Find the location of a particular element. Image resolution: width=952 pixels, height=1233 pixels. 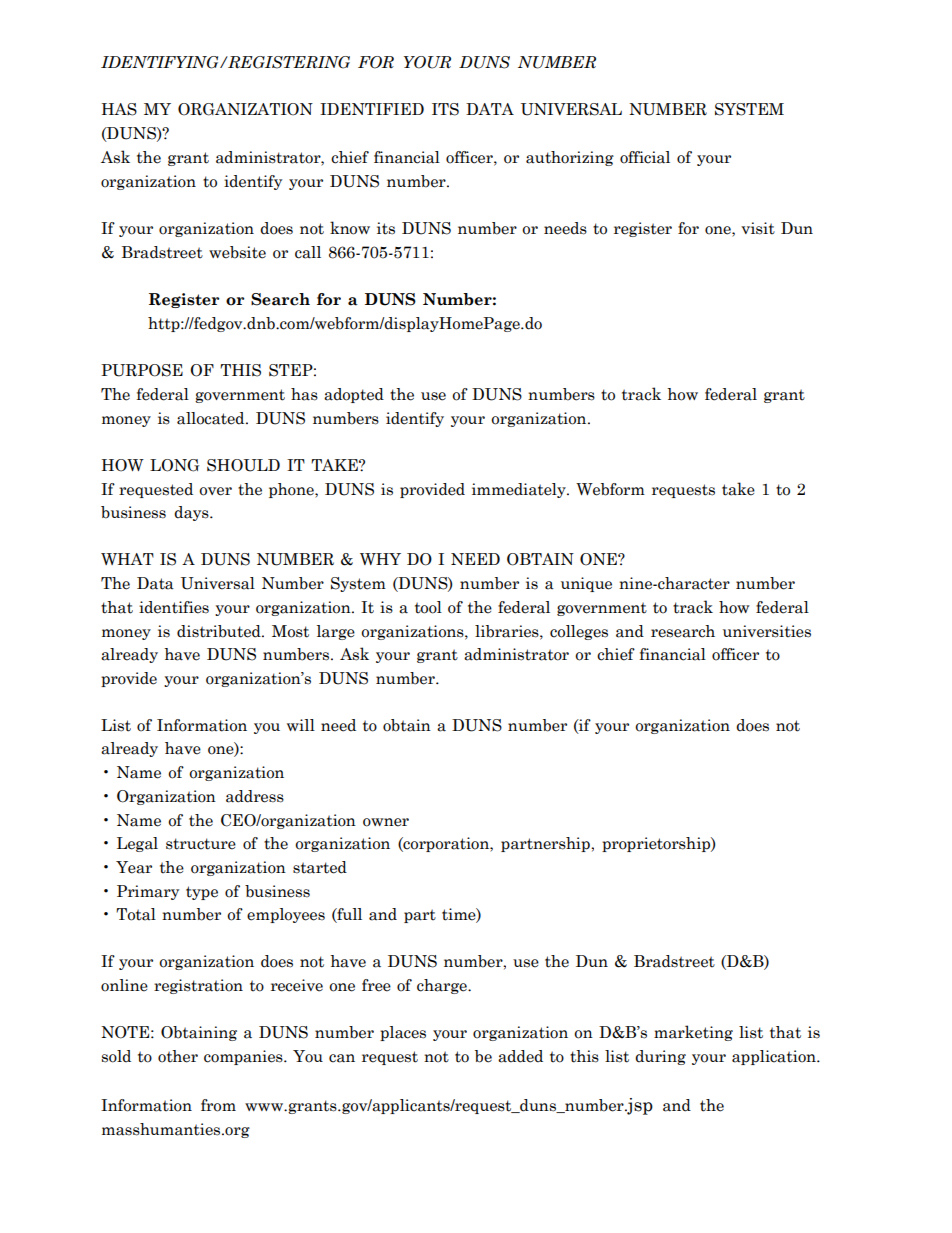

structure is located at coordinates (201, 844).
